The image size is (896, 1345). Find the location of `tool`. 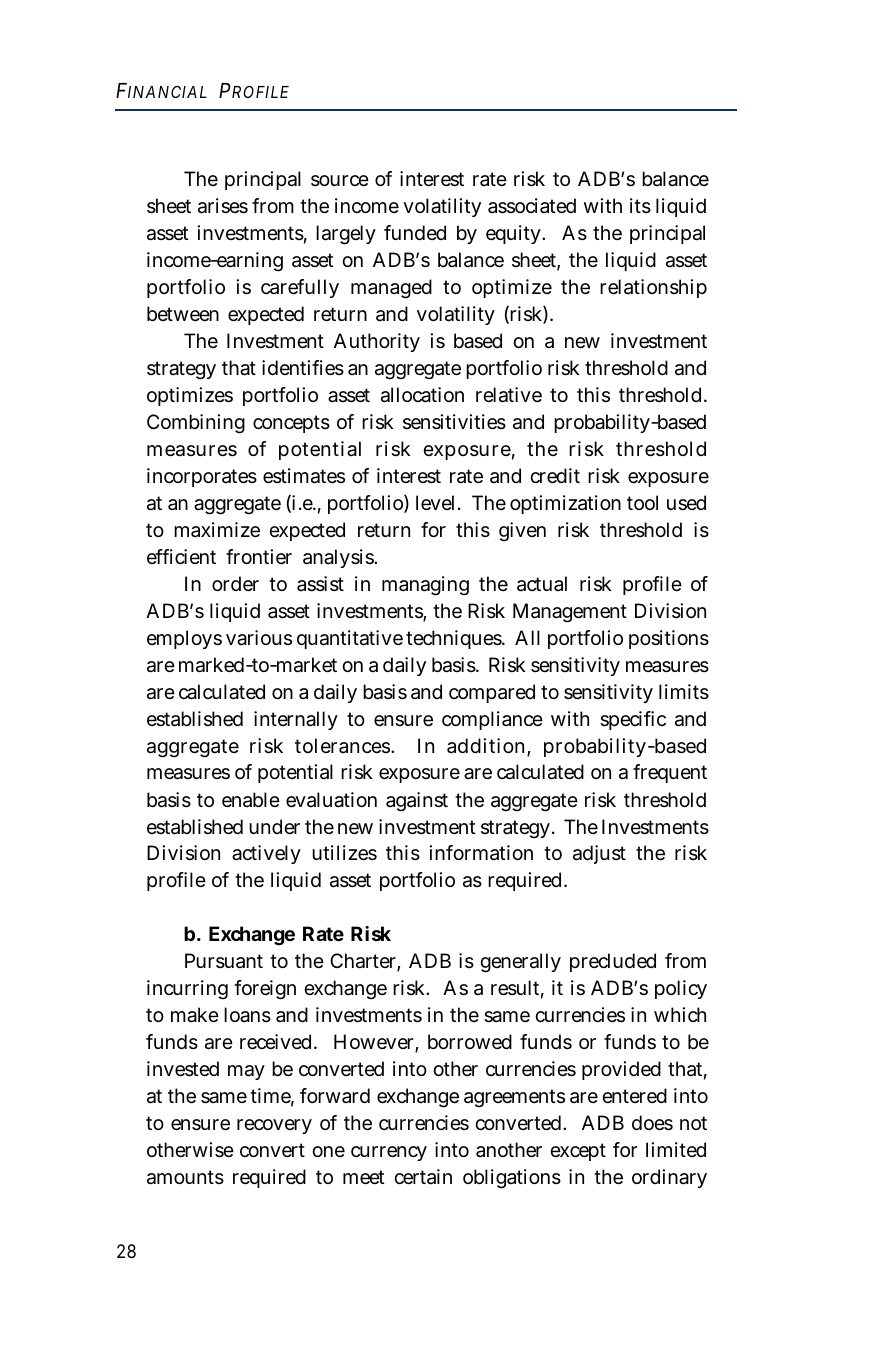

tool is located at coordinates (642, 502).
